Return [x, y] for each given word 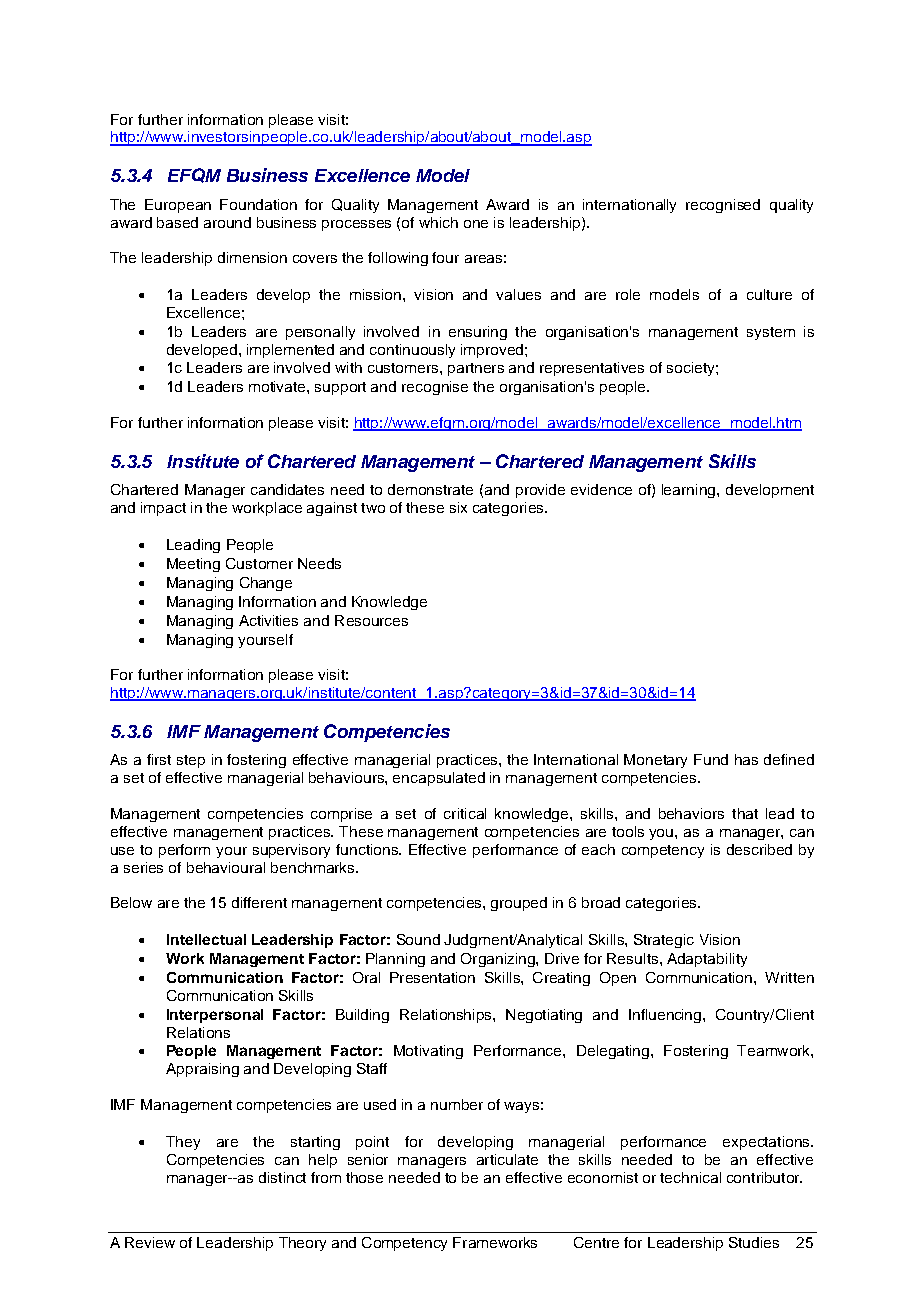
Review [150, 1242]
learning [690, 491]
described [759, 849]
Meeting [193, 565]
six [458, 507]
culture [769, 294]
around [227, 222]
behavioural [226, 867]
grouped [519, 904]
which [438, 222]
